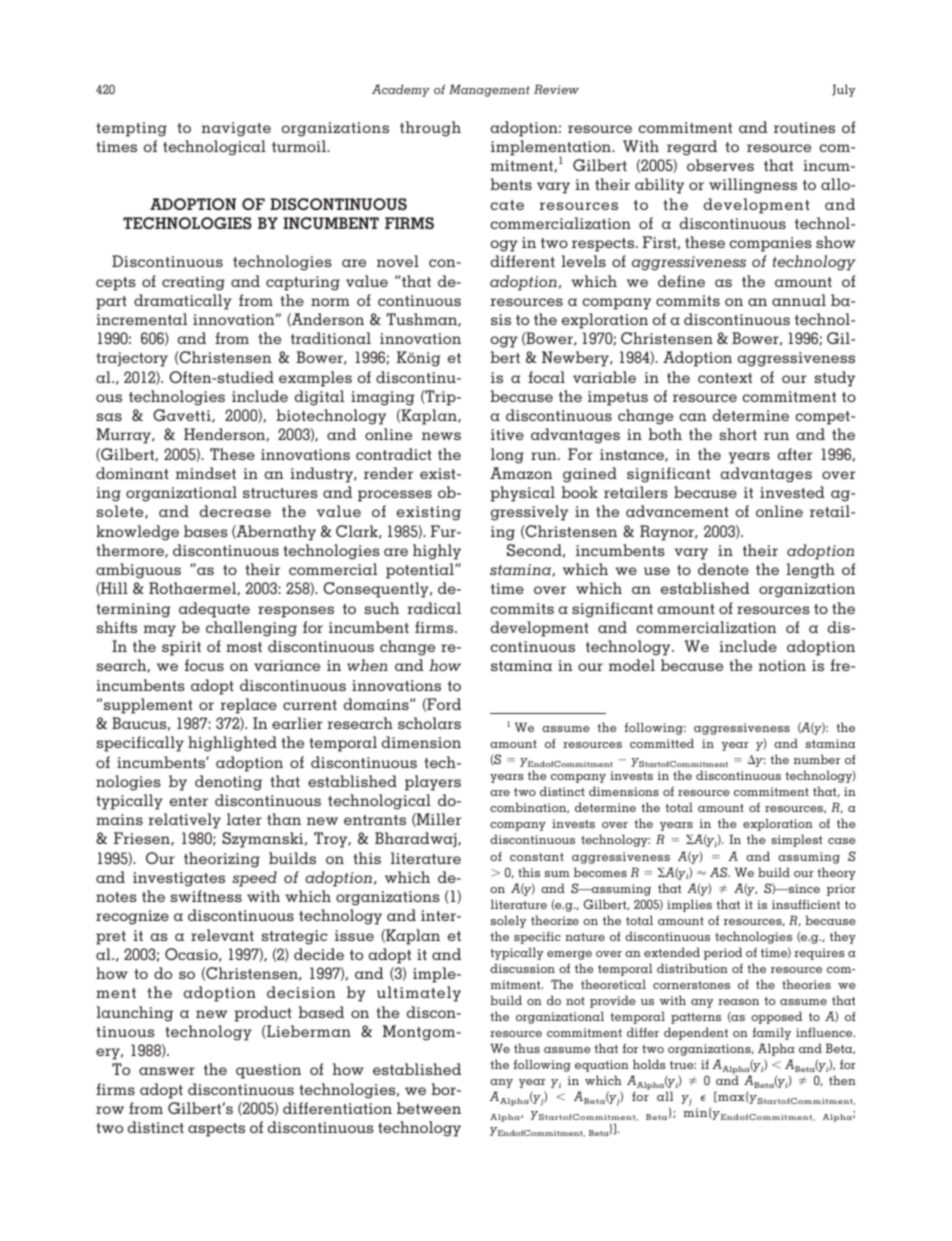  Describe the element at coordinates (236, 129) in the image. I see `navigate` at that location.
